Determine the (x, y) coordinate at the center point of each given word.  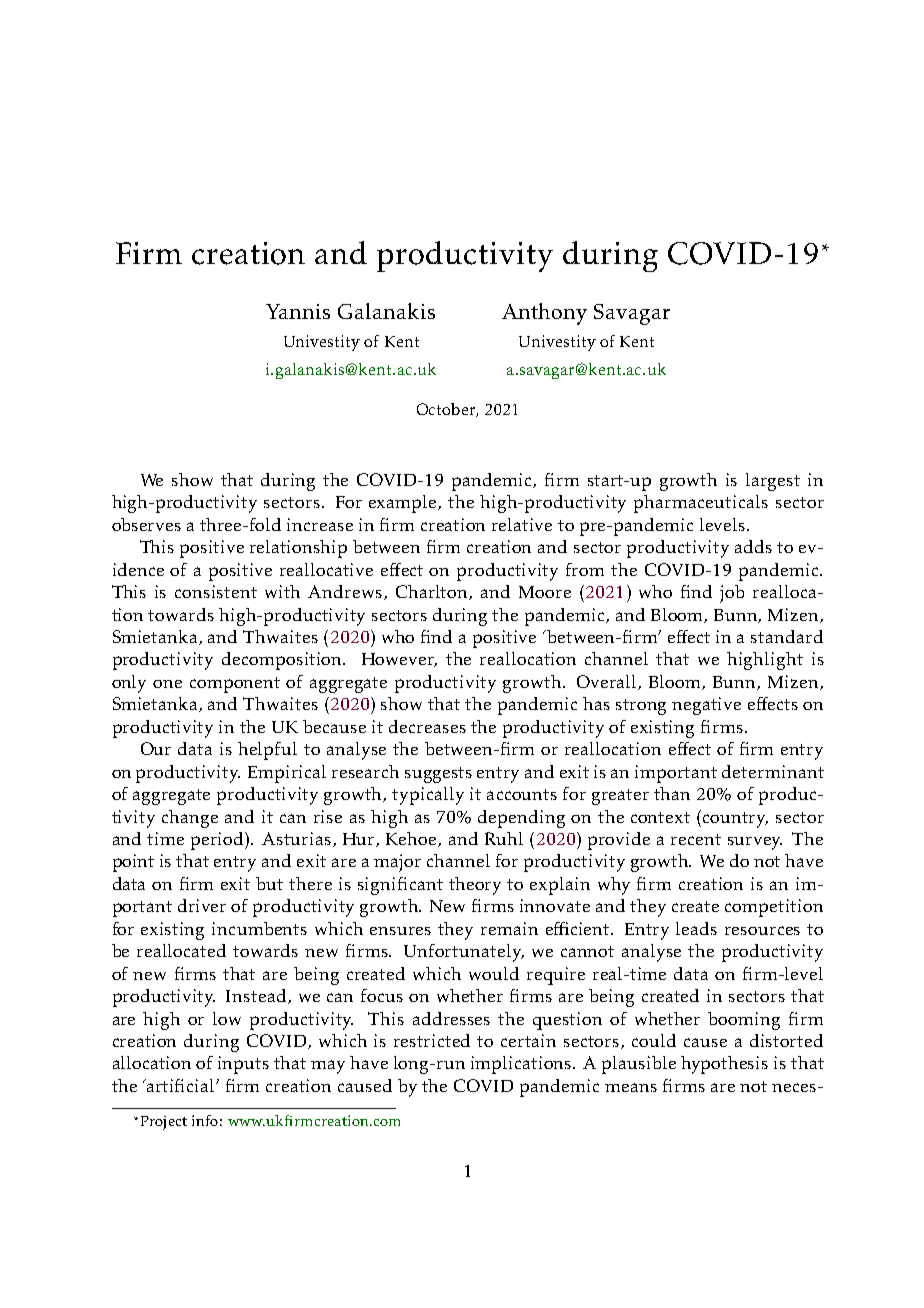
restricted (432, 1040)
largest (773, 482)
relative (522, 524)
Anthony (544, 314)
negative (706, 706)
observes (146, 524)
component (235, 685)
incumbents (259, 928)
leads (696, 928)
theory (475, 886)
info (205, 1120)
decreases (427, 726)
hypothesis (724, 1065)
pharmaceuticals (701, 504)
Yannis (298, 311)
